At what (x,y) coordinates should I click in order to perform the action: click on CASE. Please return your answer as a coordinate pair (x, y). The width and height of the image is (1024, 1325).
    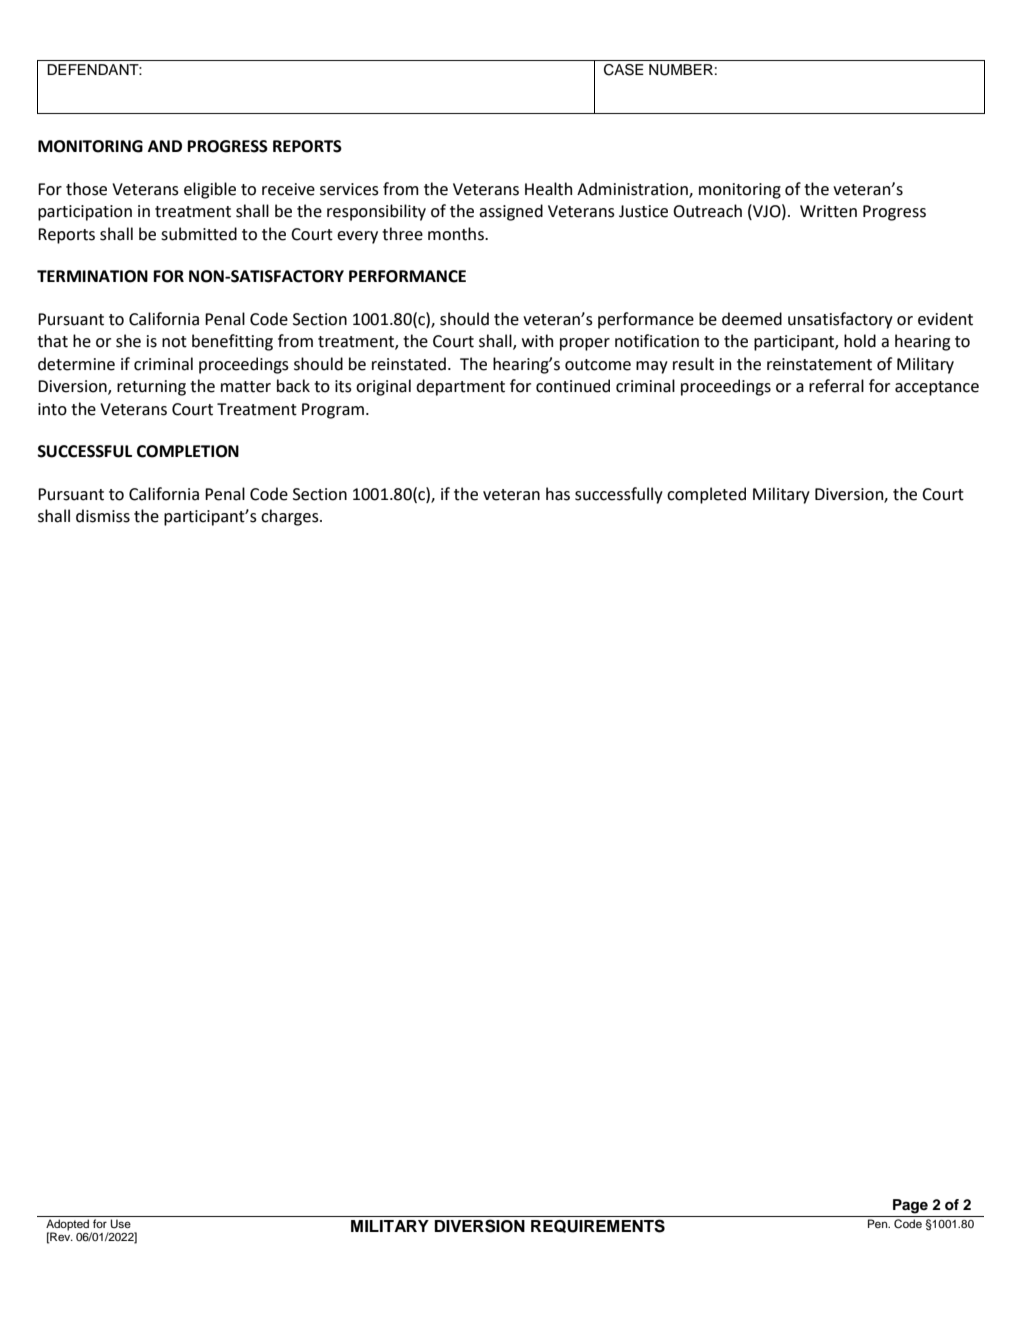
    Looking at the image, I should click on (624, 70).
